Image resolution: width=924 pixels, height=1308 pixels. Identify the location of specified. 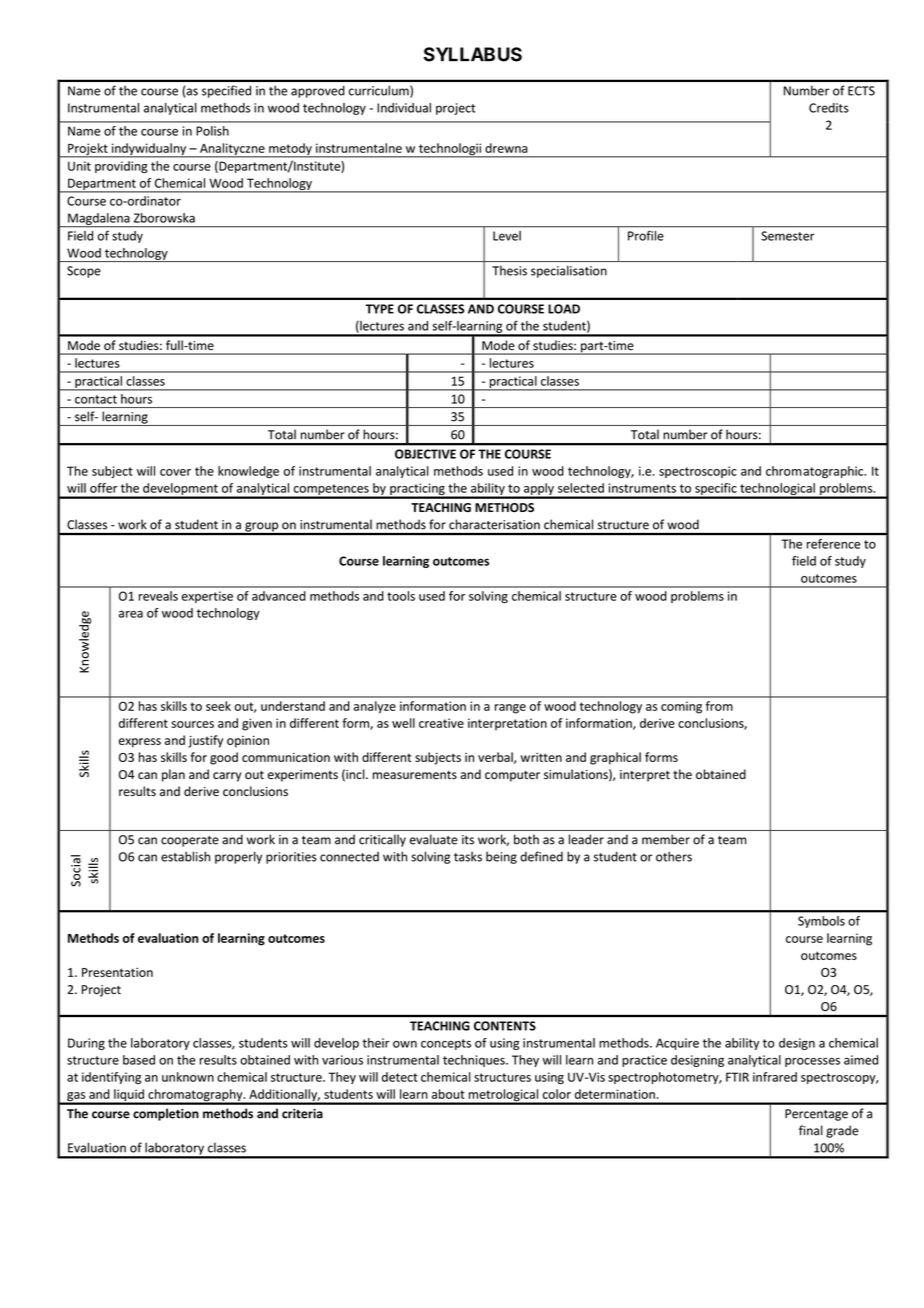
(226, 91).
